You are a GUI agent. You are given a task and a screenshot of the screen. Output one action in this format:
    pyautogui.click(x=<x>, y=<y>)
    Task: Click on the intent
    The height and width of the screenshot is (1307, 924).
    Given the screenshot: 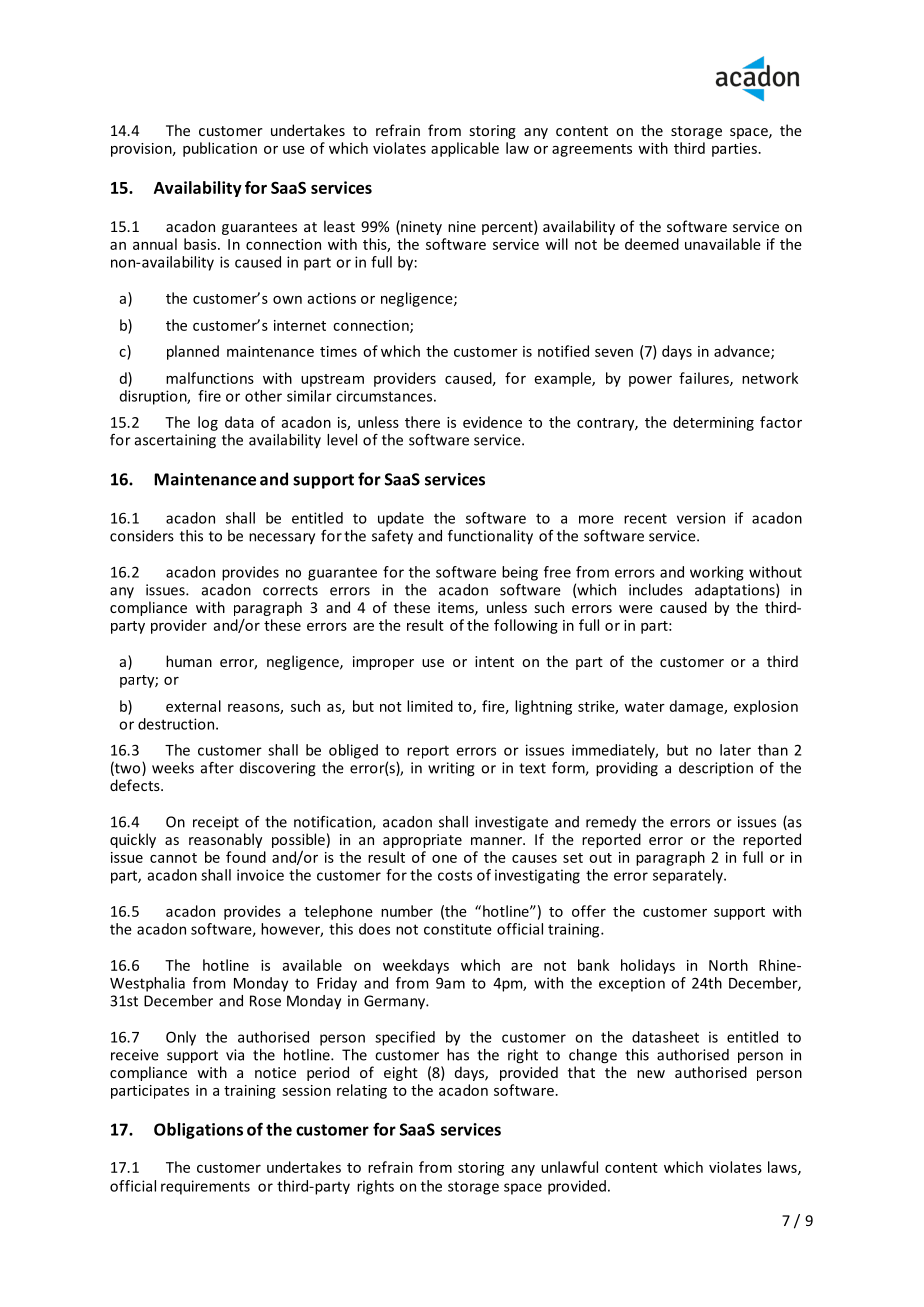 What is the action you would take?
    pyautogui.click(x=494, y=661)
